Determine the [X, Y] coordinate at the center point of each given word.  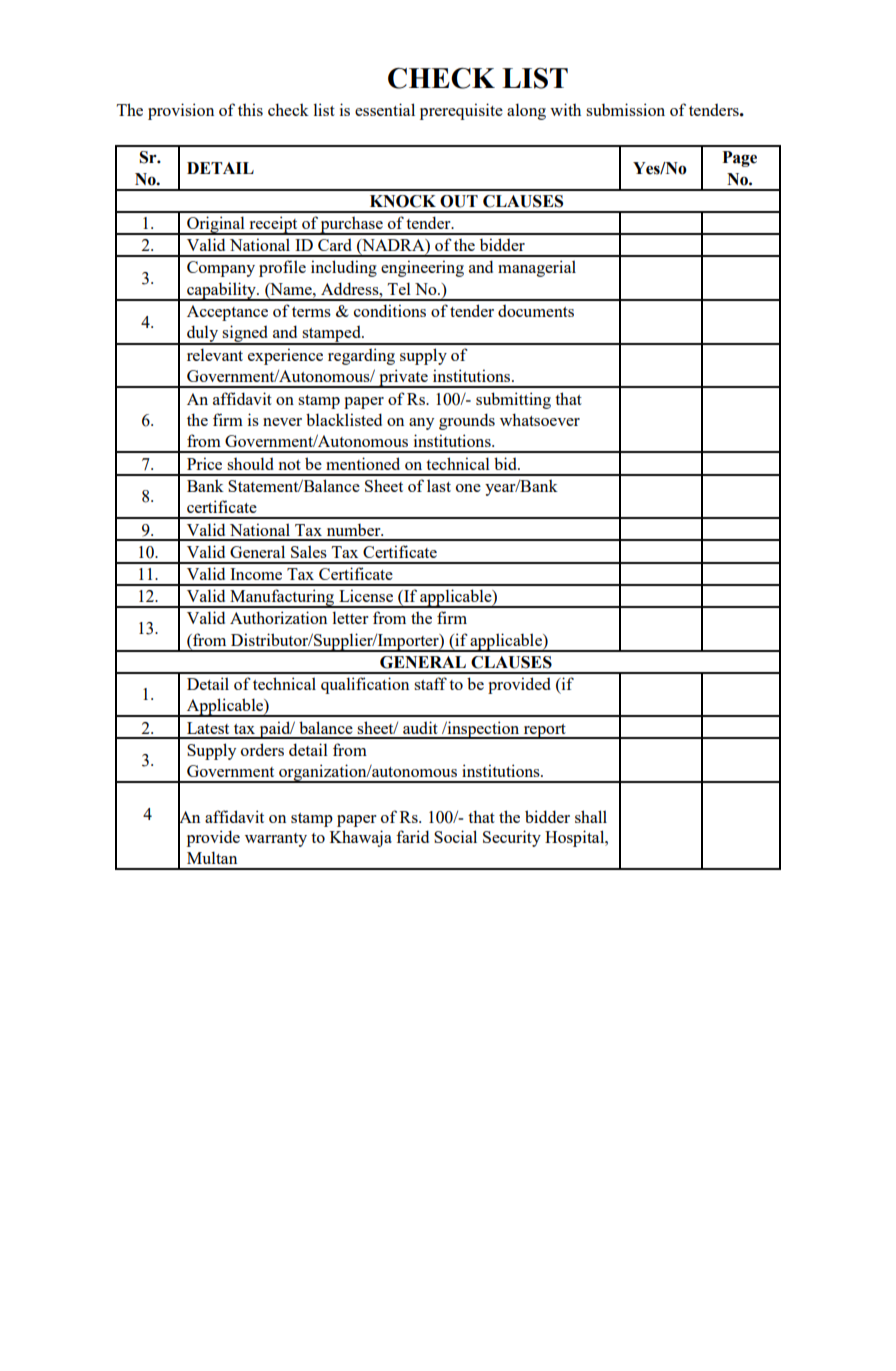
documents [536, 310]
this [250, 109]
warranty [276, 840]
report [544, 731]
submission [625, 109]
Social [455, 836]
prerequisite [461, 111]
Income [256, 574]
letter [350, 617]
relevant [215, 354]
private [403, 378]
